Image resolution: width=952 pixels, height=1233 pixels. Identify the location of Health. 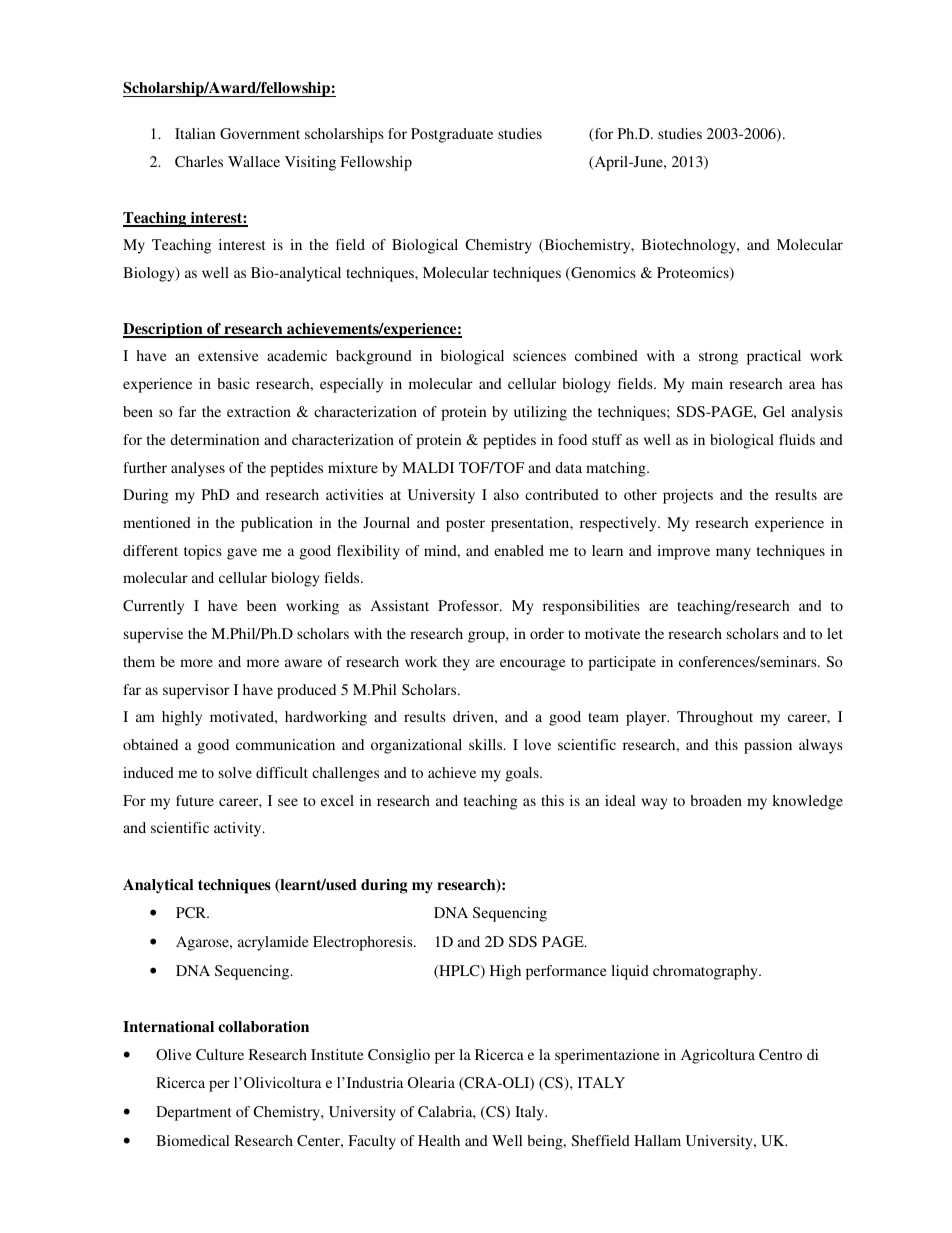
(439, 1140).
